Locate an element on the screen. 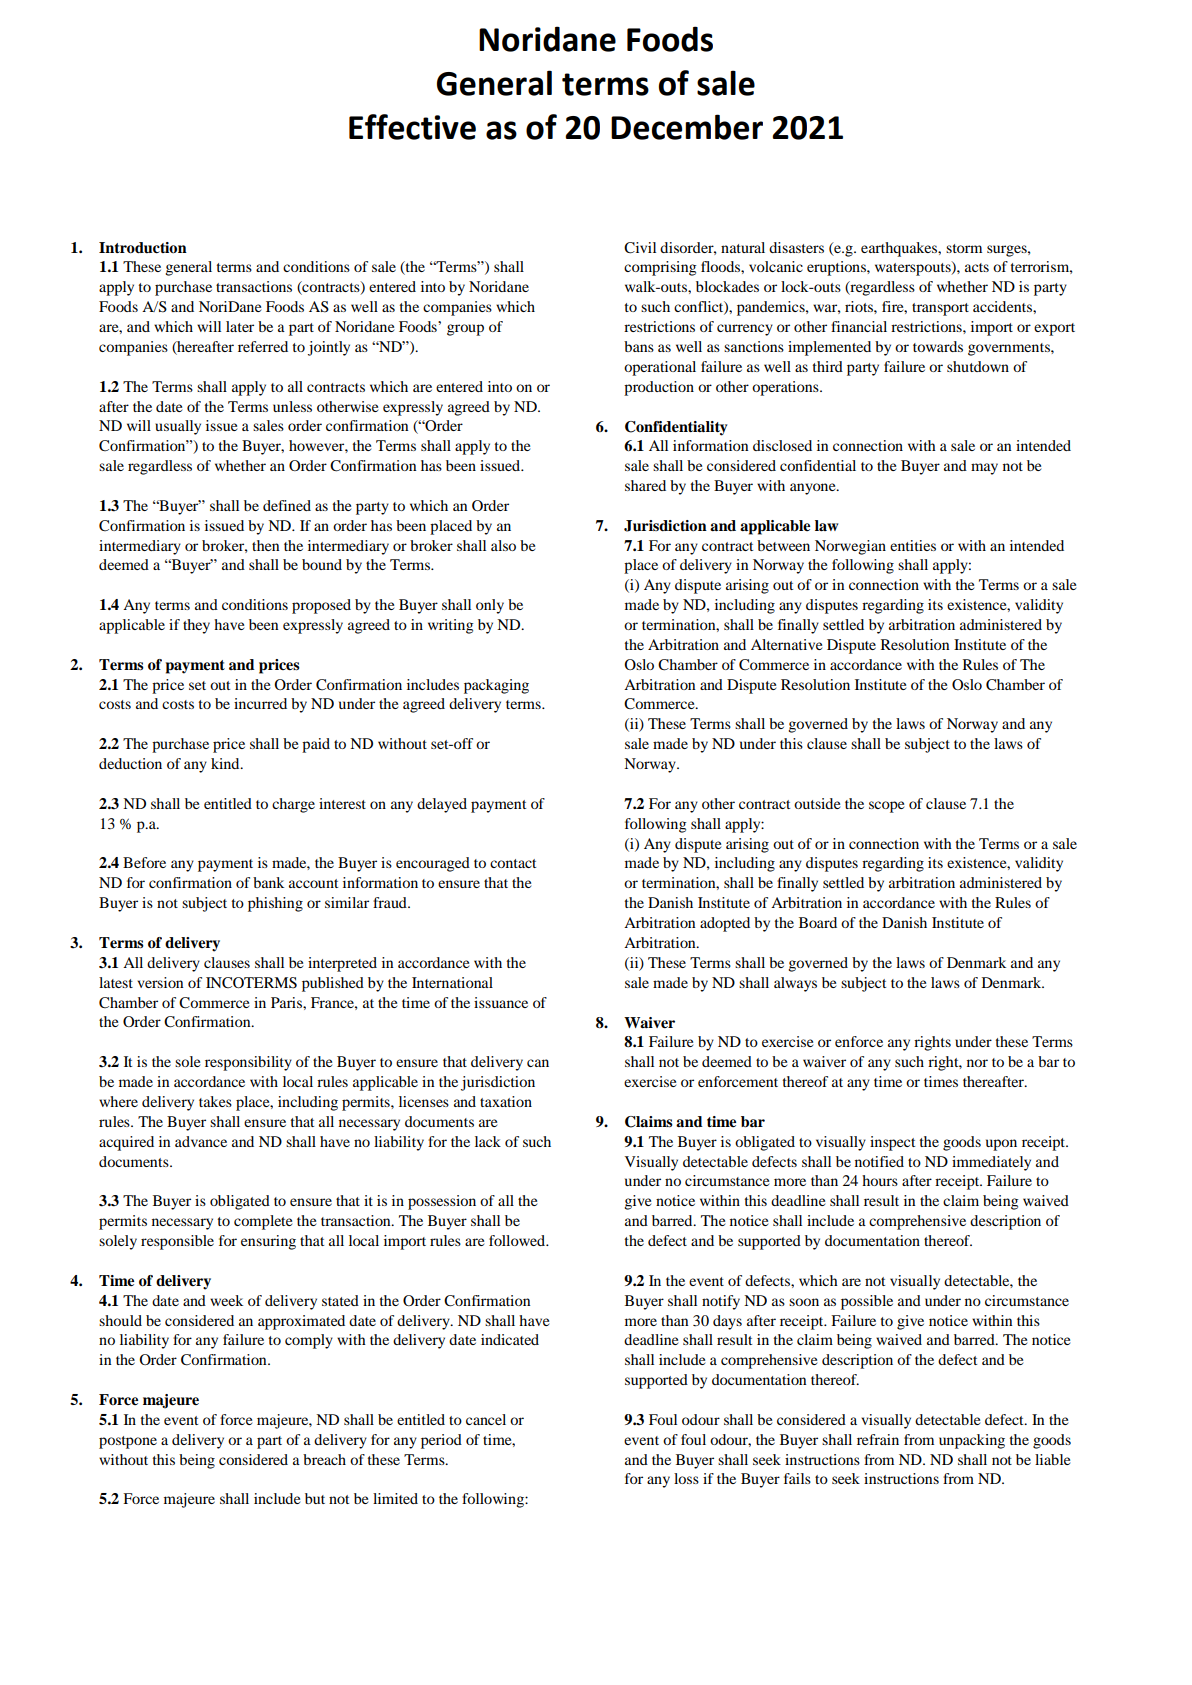 This screenshot has width=1192, height=1685. unpacking is located at coordinates (972, 1441).
